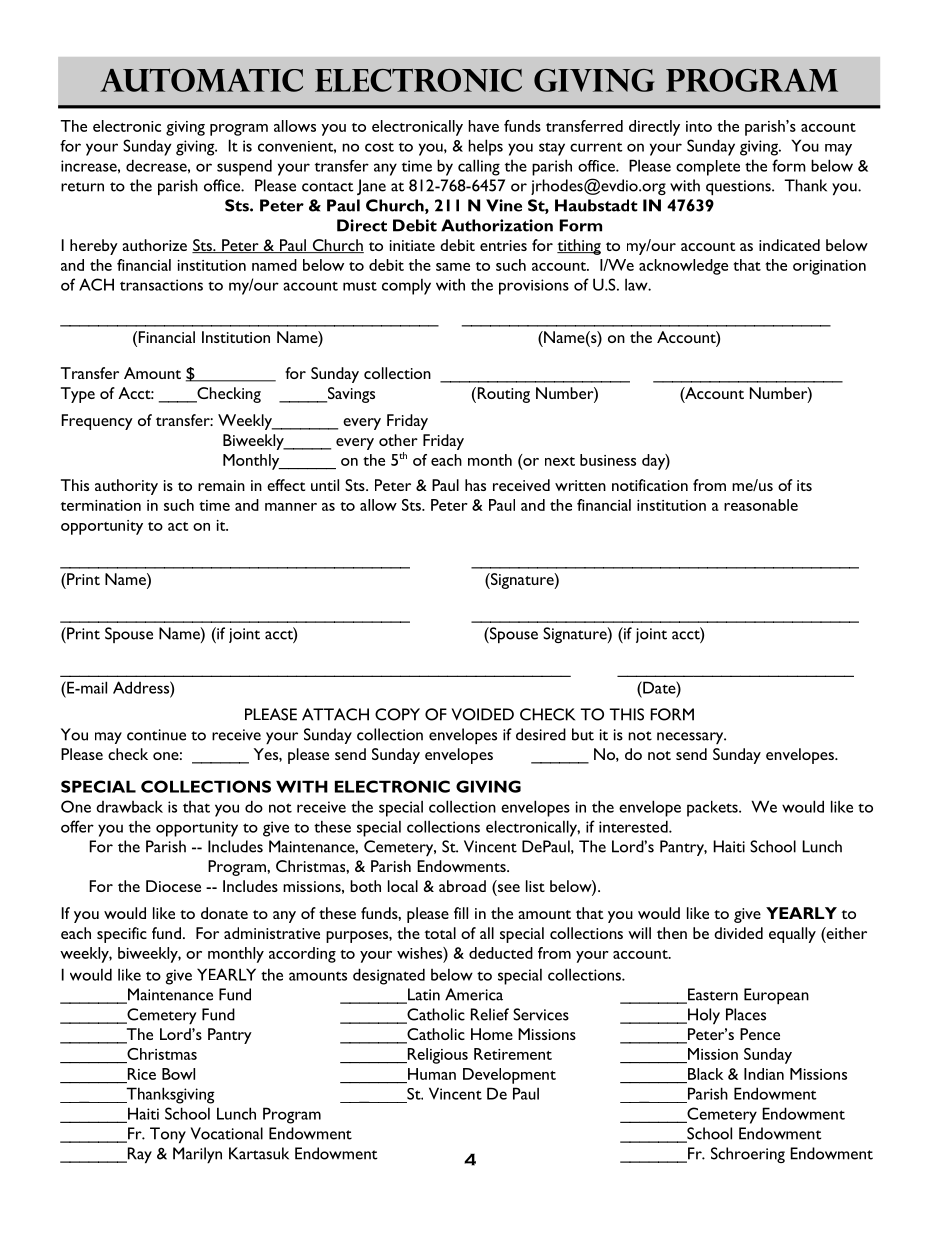  I want to click on packets, so click(713, 808).
